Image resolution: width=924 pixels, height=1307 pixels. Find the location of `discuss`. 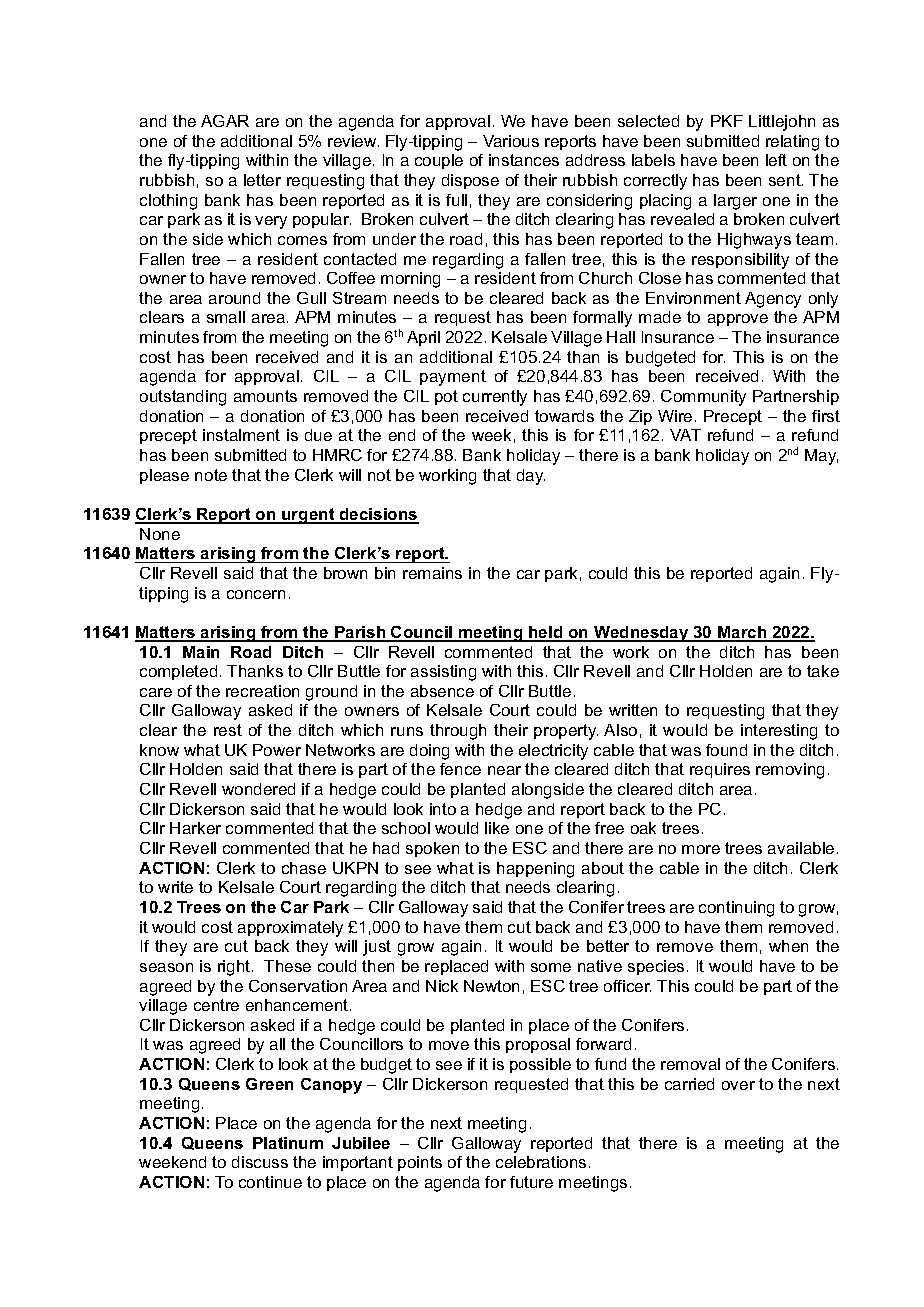

discuss is located at coordinates (260, 1162).
